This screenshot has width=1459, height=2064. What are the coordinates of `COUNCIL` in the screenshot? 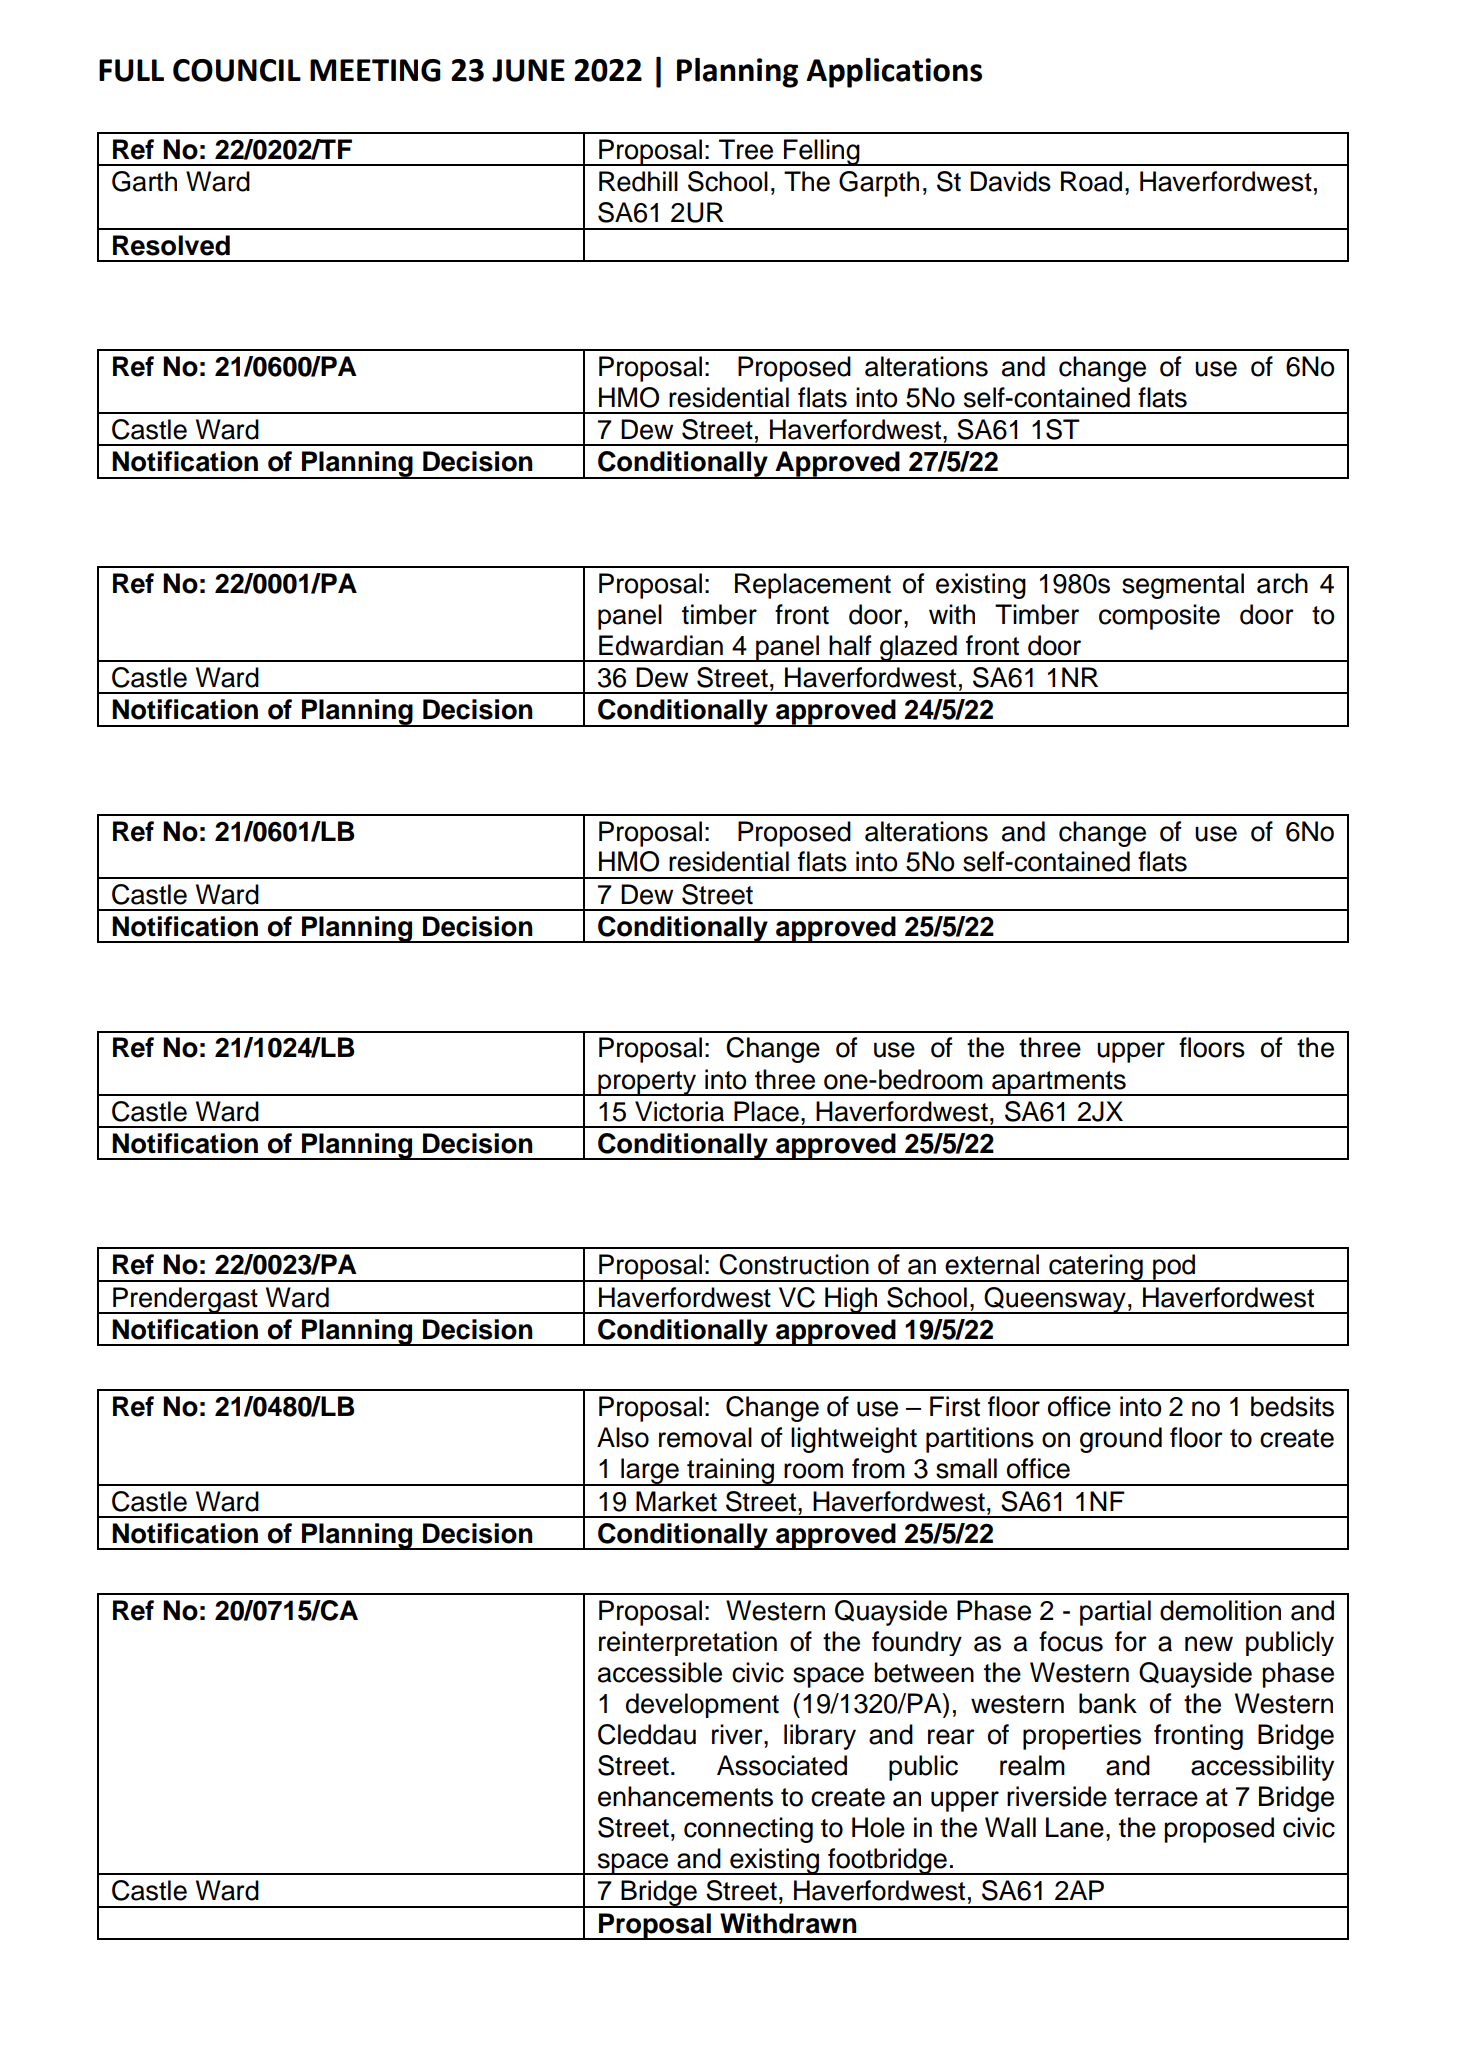 It's located at (237, 70).
